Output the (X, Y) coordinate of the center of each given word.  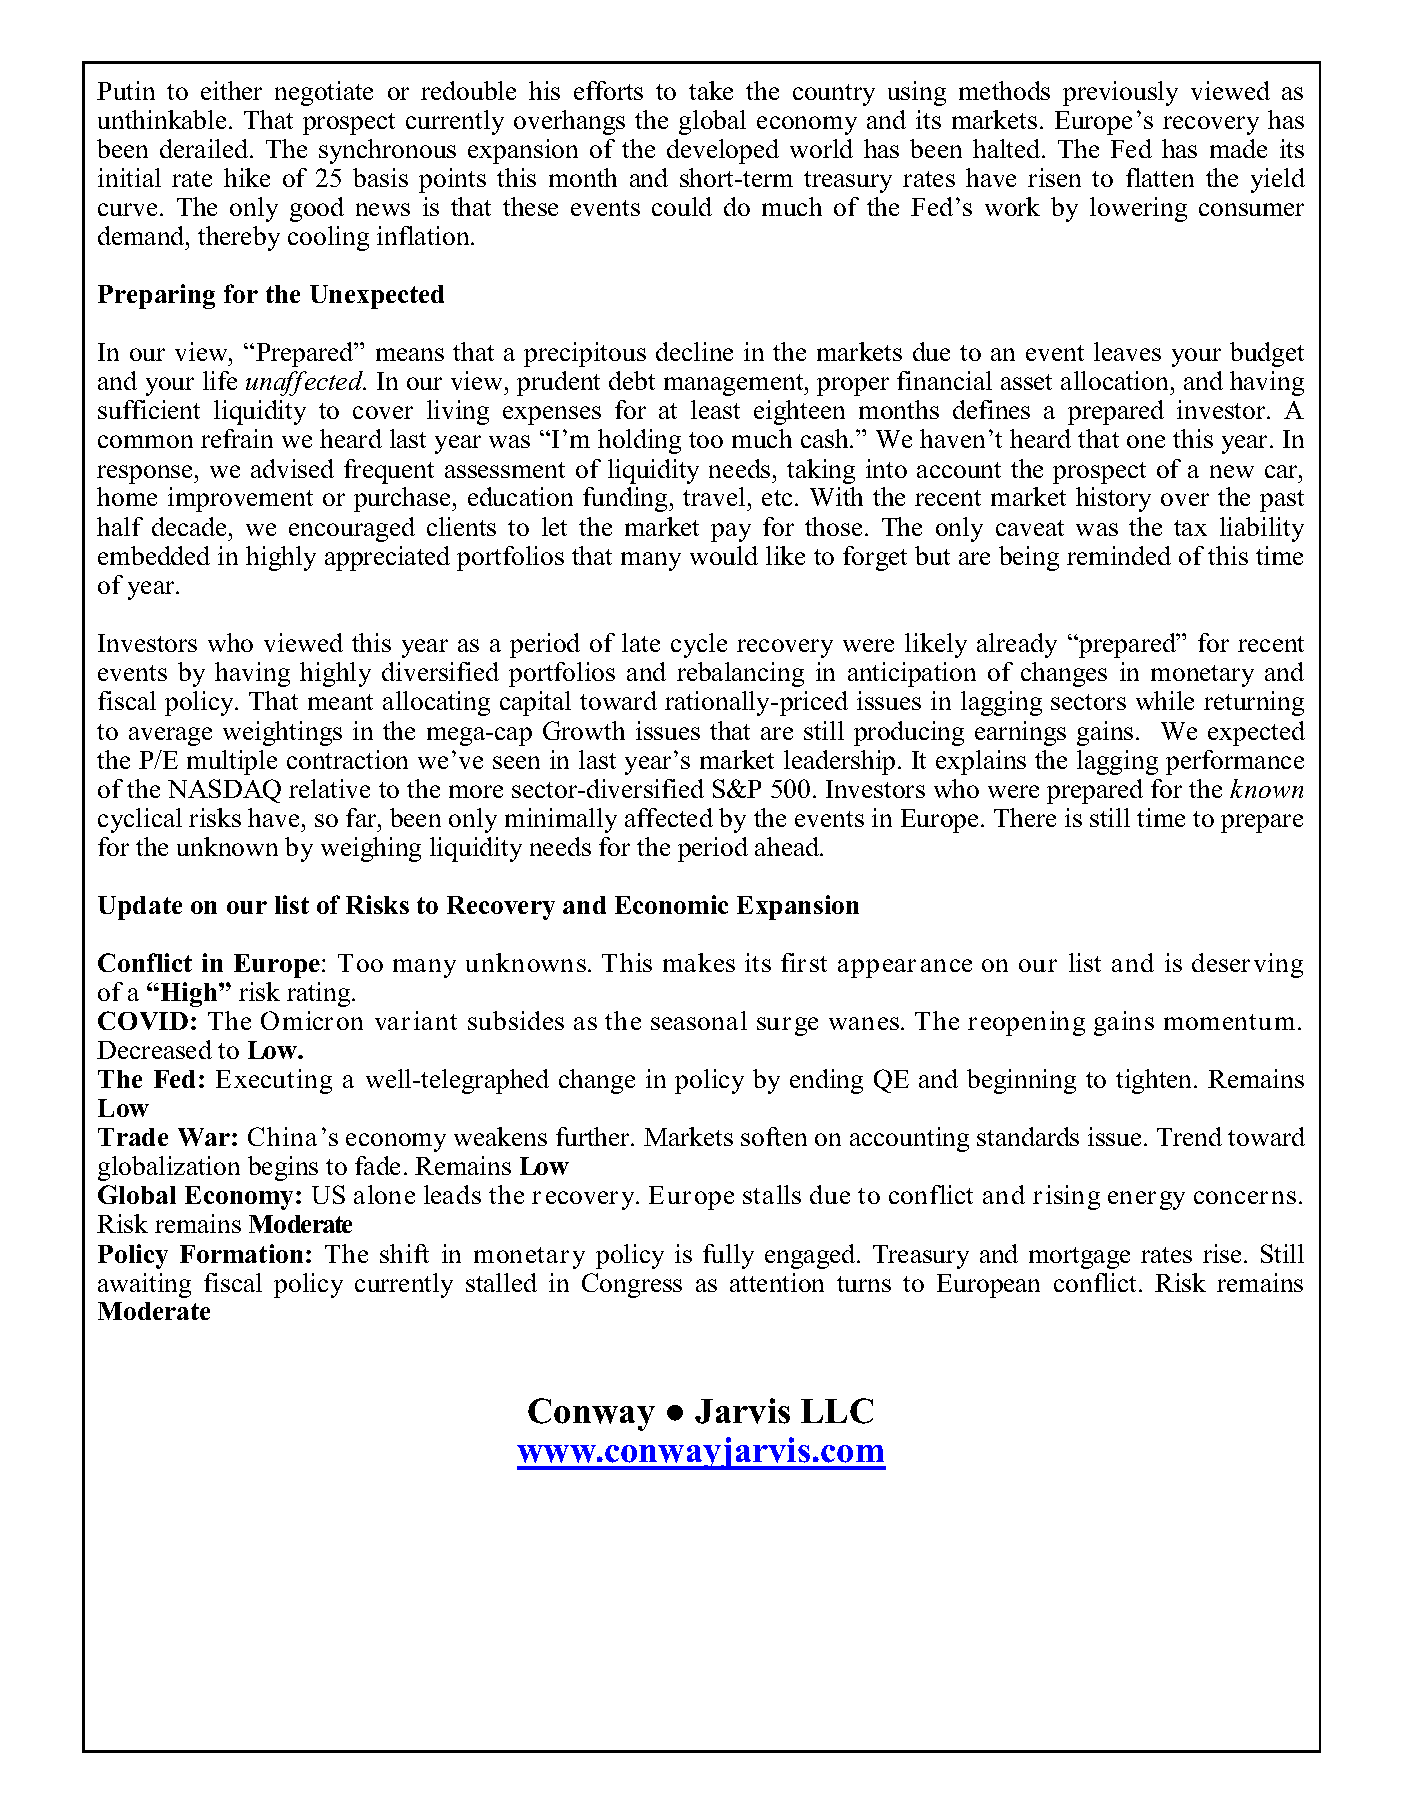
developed (723, 151)
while (1165, 700)
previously (1120, 93)
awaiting (144, 1285)
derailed (205, 148)
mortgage (1079, 1258)
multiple (232, 762)
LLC (837, 1411)
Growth (584, 730)
